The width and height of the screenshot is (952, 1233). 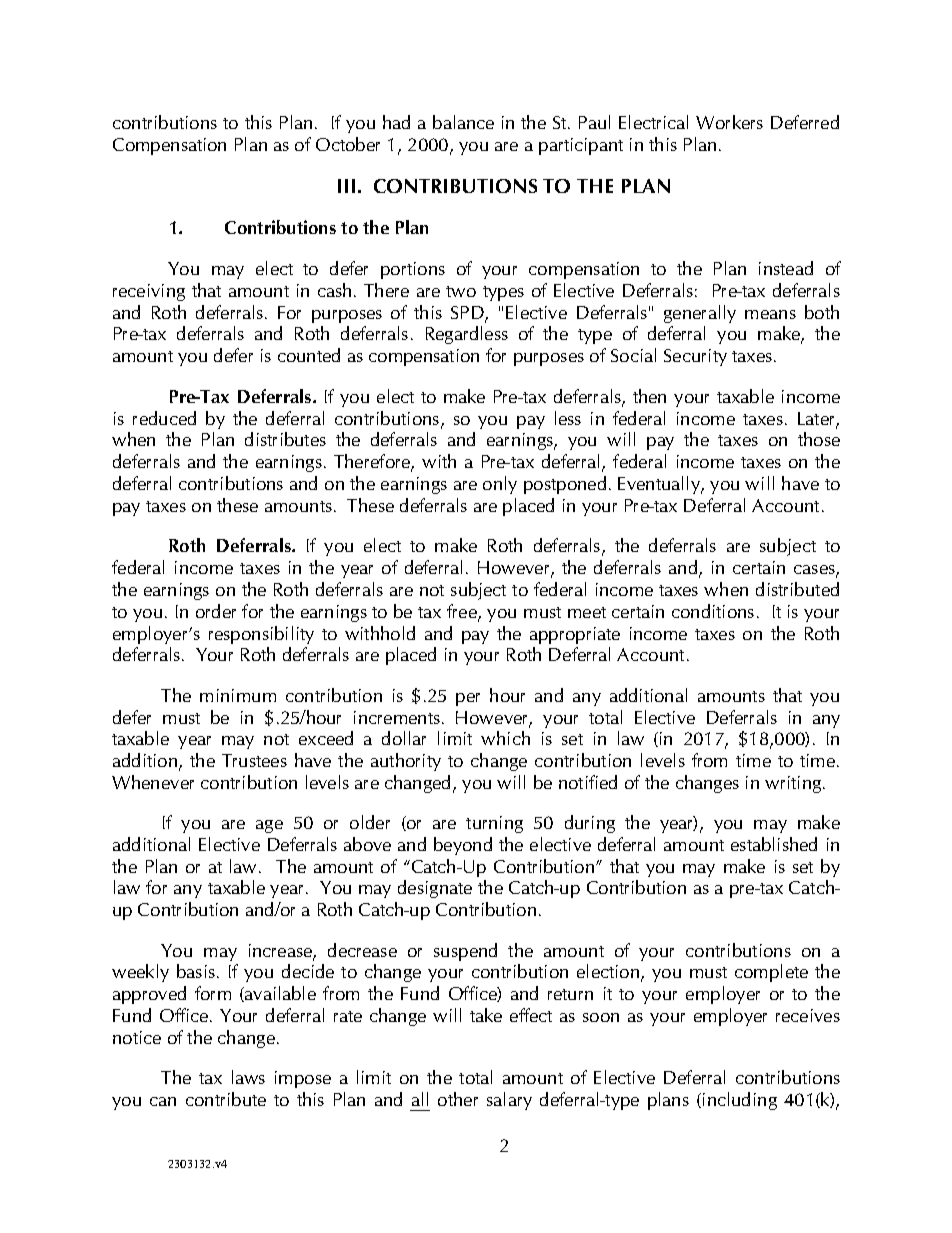 I want to click on writing, so click(x=794, y=784).
